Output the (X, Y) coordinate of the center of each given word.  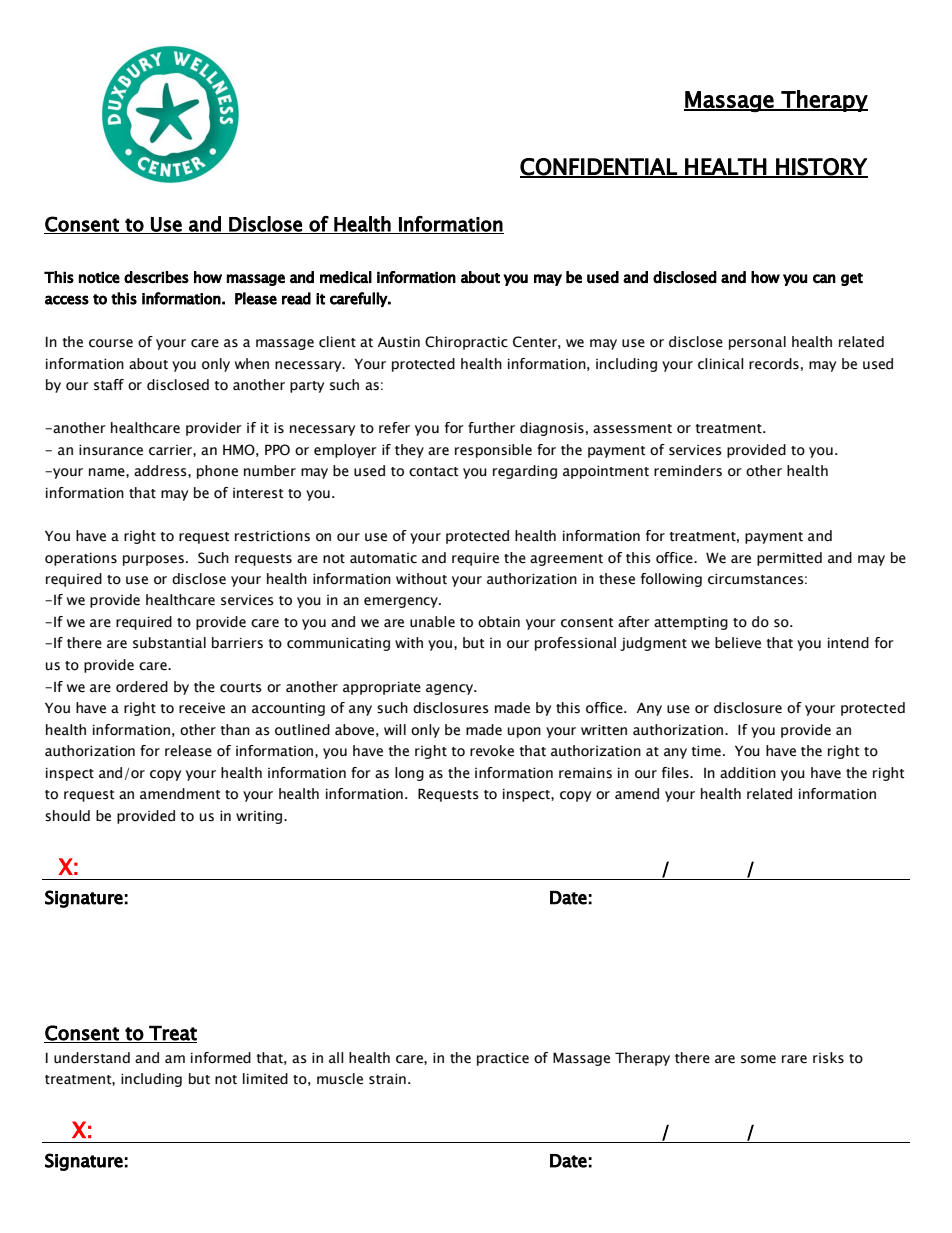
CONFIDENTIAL (599, 167)
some (758, 1059)
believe (738, 643)
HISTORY (821, 167)
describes (156, 277)
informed (221, 1058)
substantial (169, 643)
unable (432, 622)
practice (503, 1059)
